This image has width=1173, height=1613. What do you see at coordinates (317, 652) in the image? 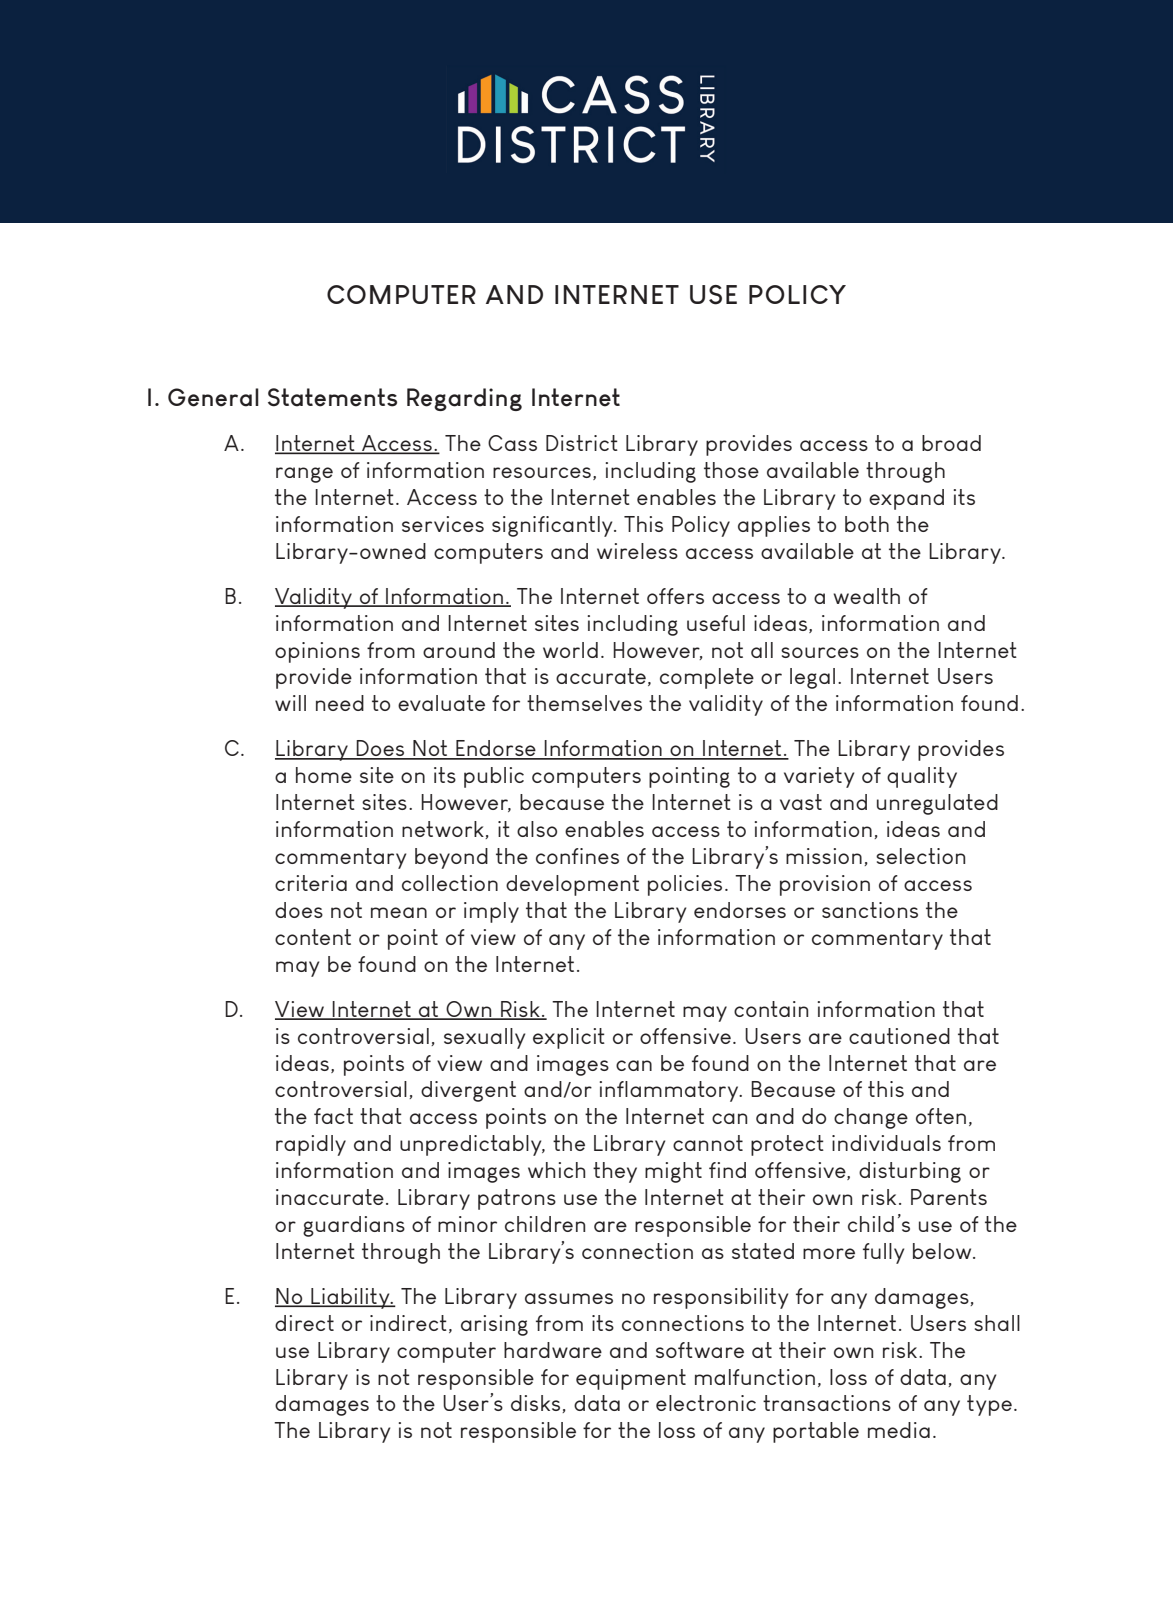
I see `opinions` at bounding box center [317, 652].
